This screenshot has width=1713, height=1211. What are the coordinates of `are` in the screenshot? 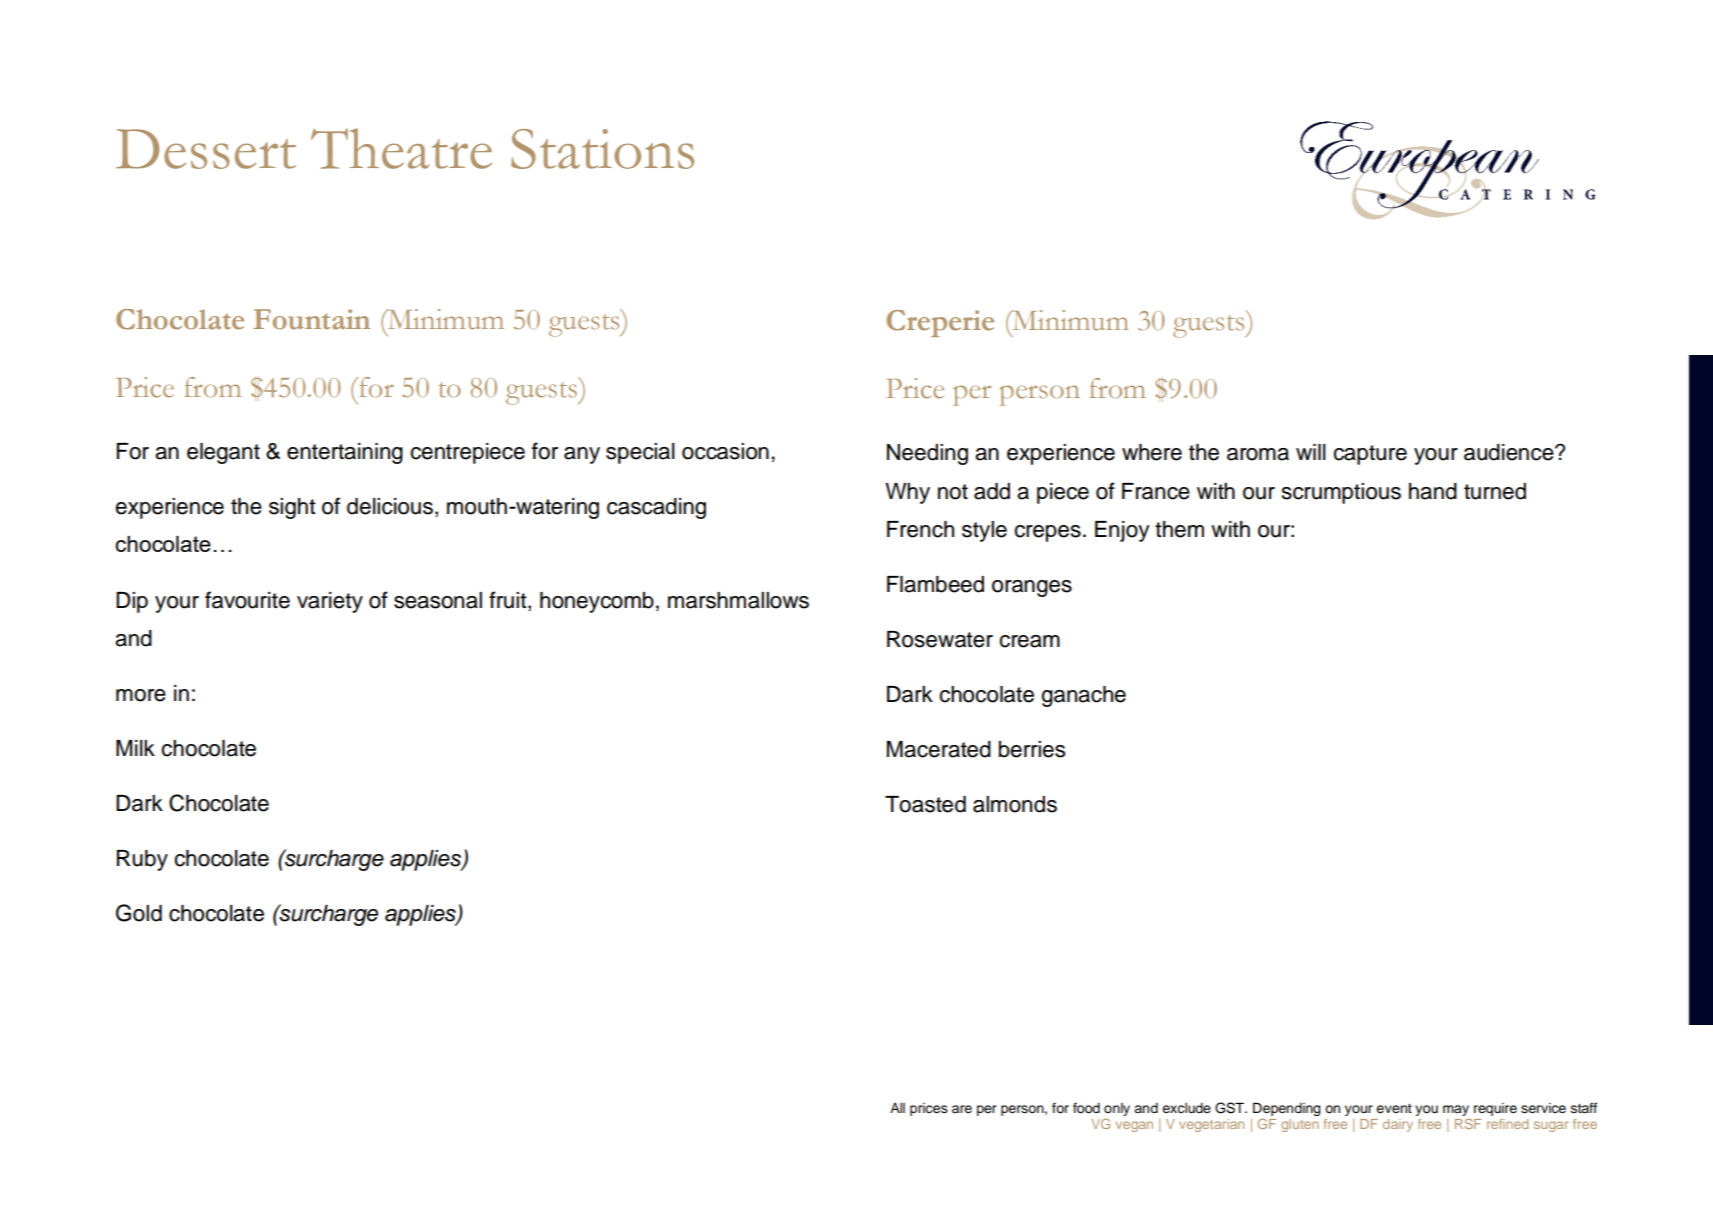 It's located at (962, 1109).
